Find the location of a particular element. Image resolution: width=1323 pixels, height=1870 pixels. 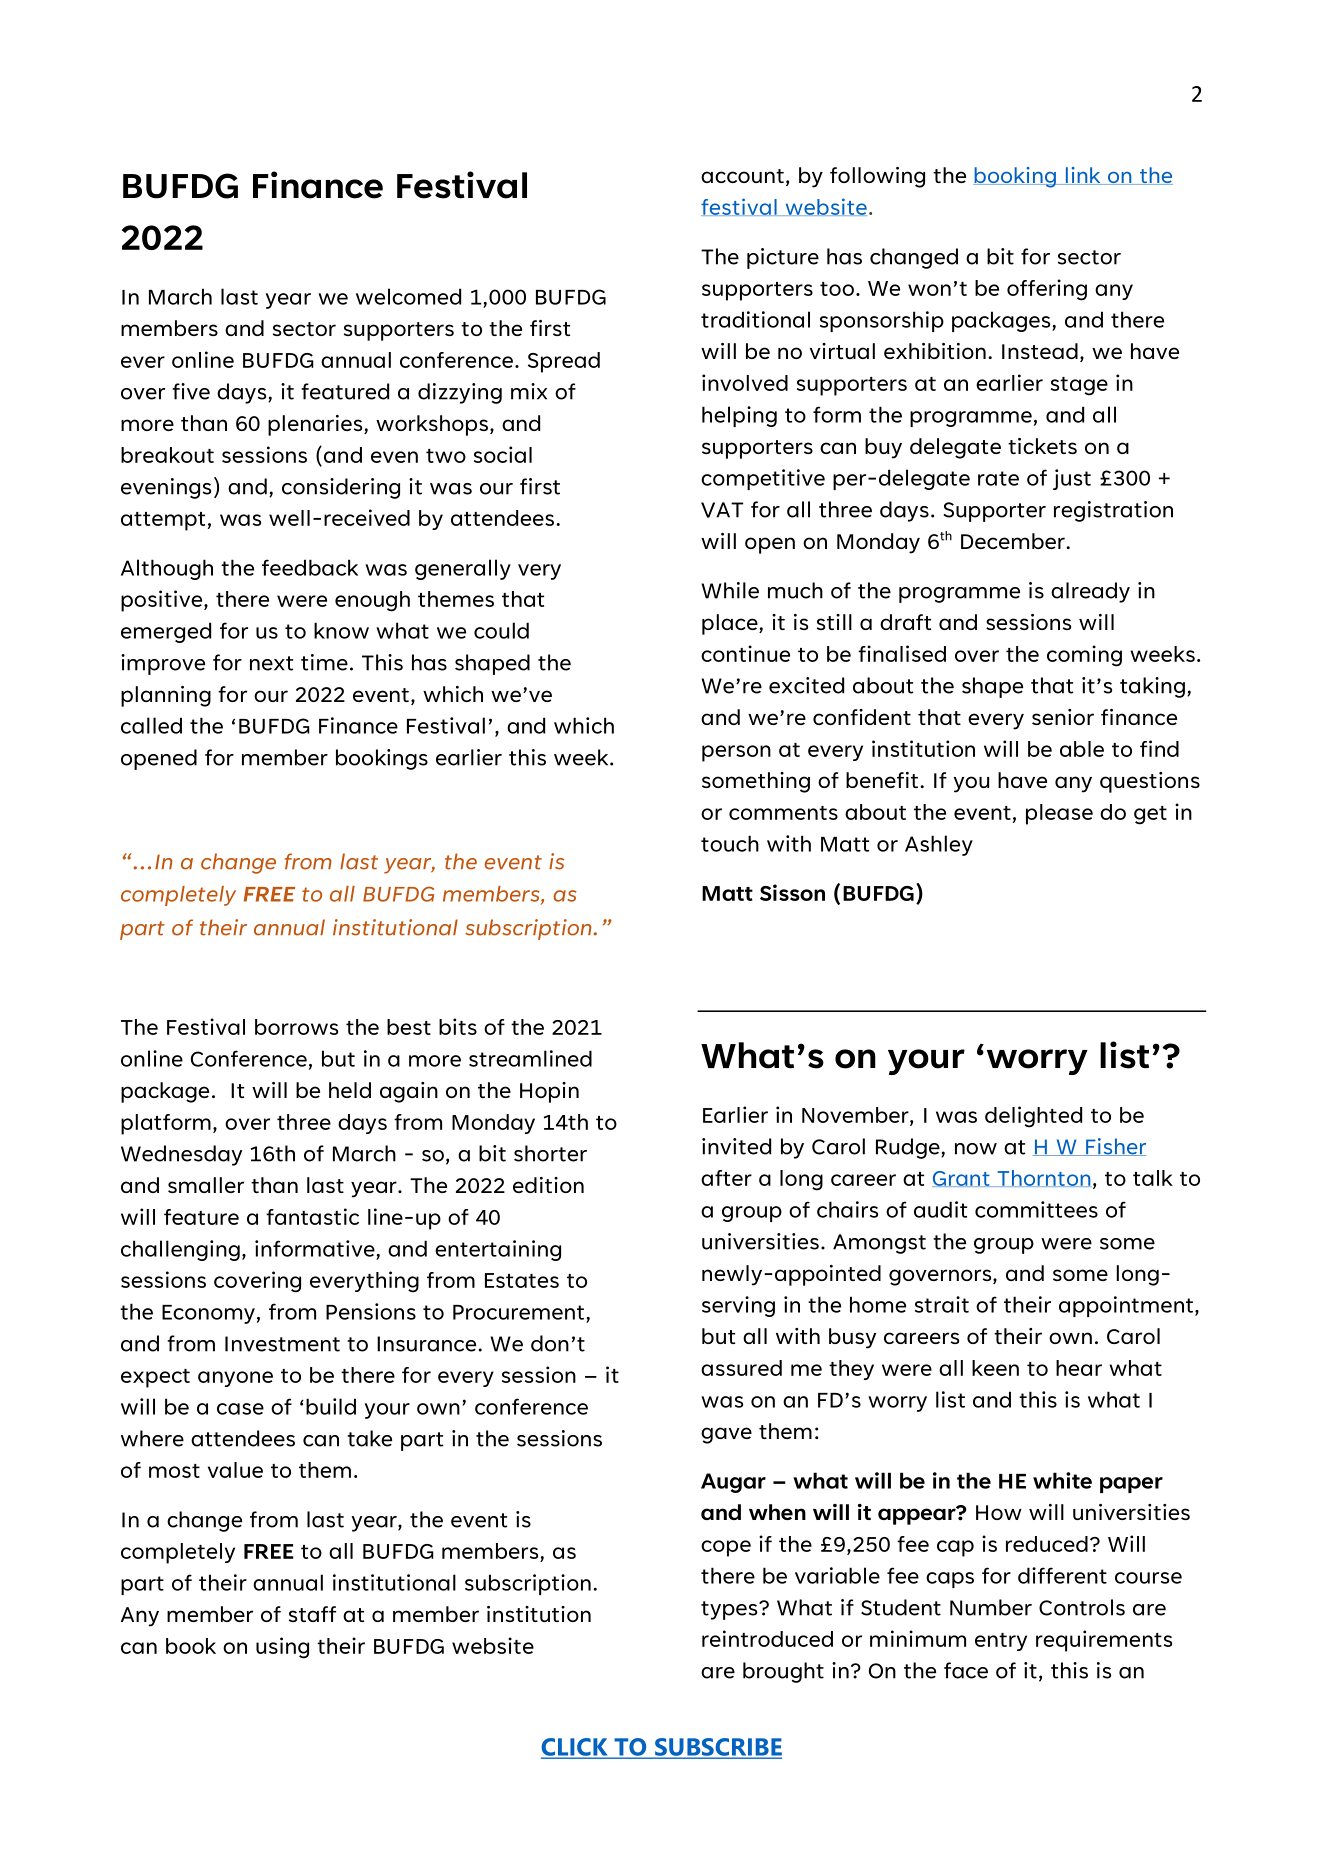

account is located at coordinates (742, 176).
